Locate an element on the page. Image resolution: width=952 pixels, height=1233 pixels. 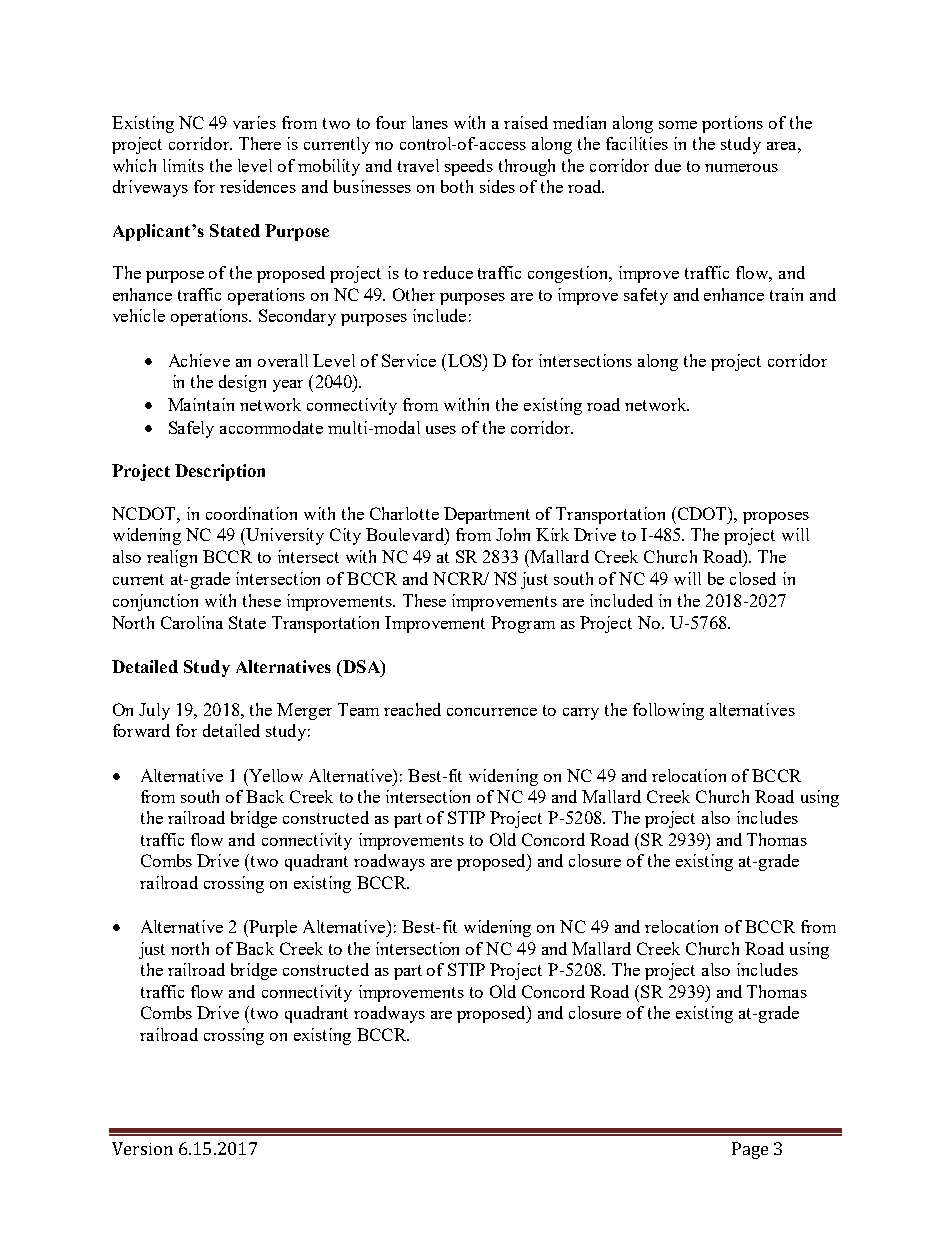
concurrence is located at coordinates (492, 712).
